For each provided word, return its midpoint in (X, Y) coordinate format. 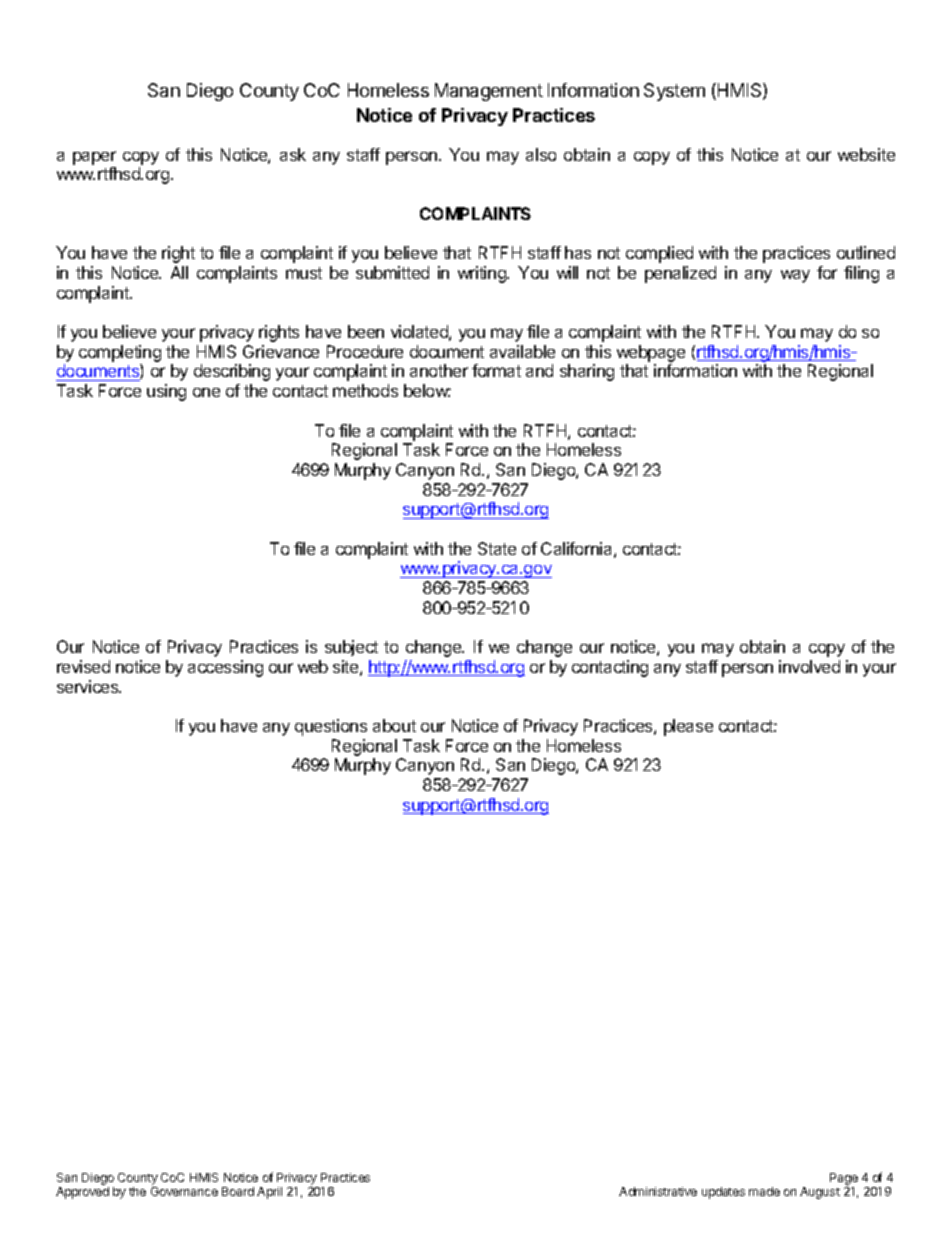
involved (809, 666)
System (674, 92)
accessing (225, 668)
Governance (184, 1191)
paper (94, 158)
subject (351, 648)
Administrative (658, 1191)
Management (489, 92)
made (764, 1191)
